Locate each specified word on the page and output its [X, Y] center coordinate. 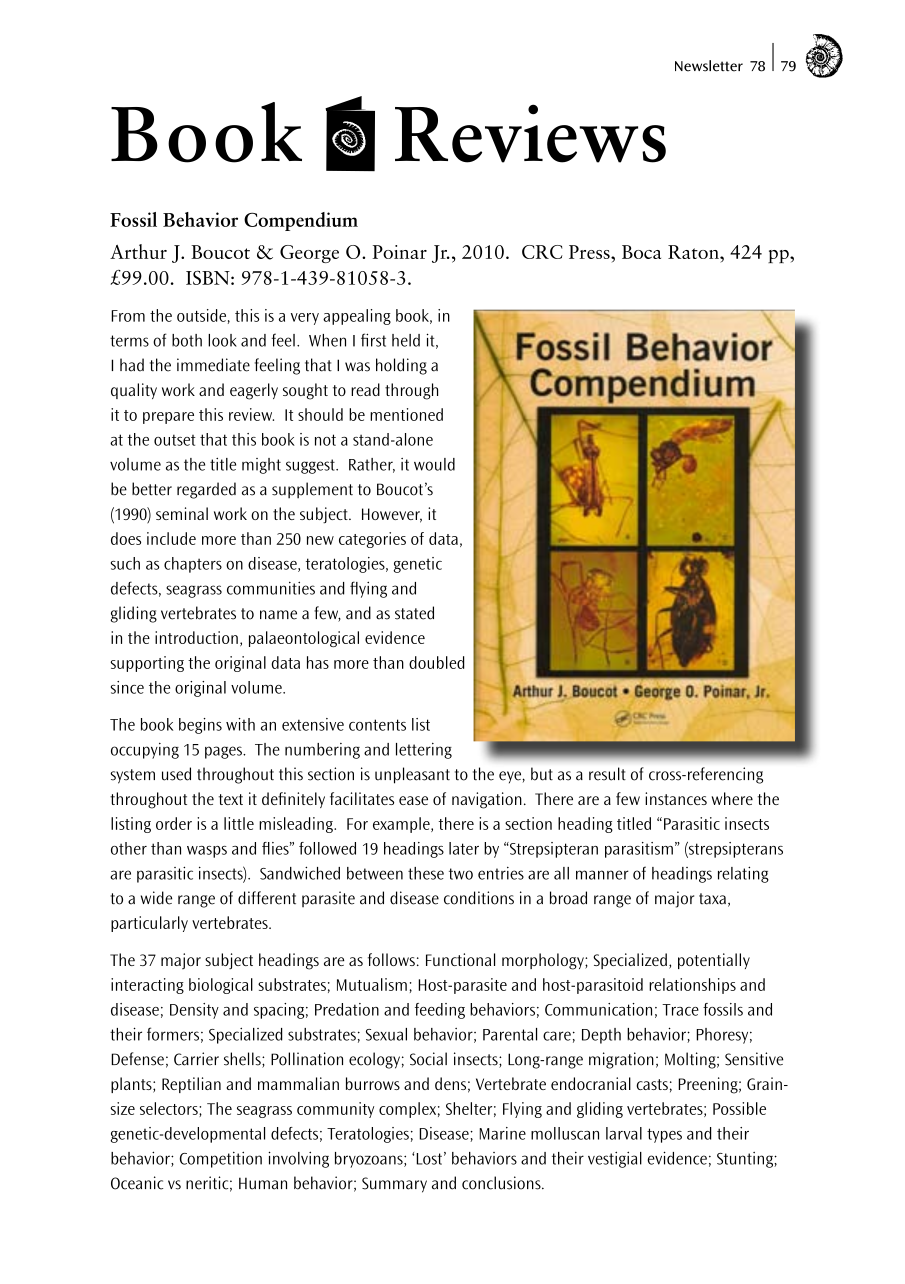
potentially [714, 961]
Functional [460, 959]
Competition [221, 1159]
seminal [182, 513]
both [187, 340]
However [392, 515]
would [434, 464]
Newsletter [709, 66]
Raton [694, 252]
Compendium [301, 221]
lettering [424, 751]
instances [676, 798]
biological [221, 986]
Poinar [400, 252]
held [406, 340]
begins [200, 726]
